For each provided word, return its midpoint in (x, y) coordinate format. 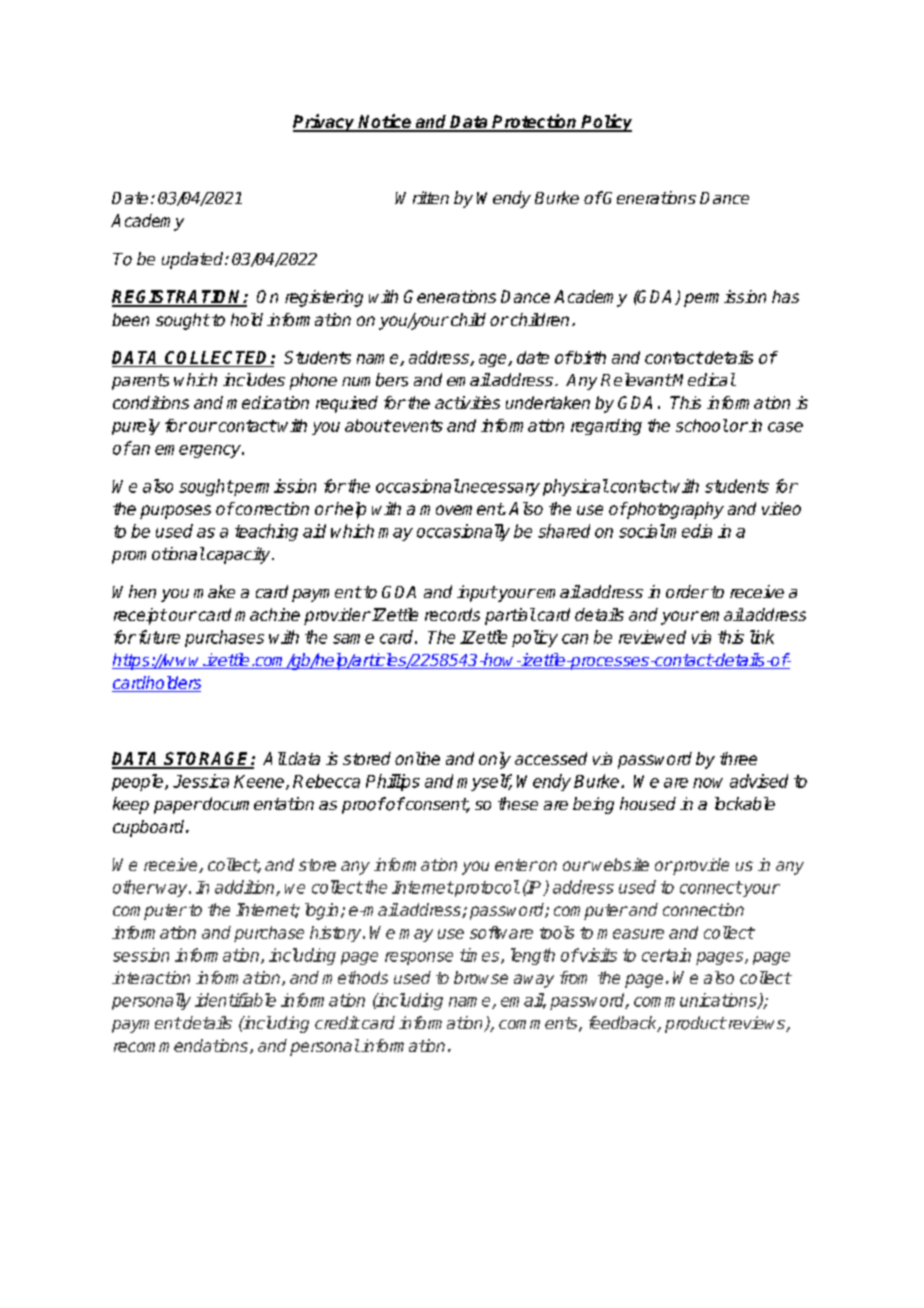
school (702, 425)
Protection (535, 122)
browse (481, 977)
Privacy (325, 123)
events (417, 426)
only (495, 760)
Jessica (201, 781)
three (738, 758)
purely (136, 427)
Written (422, 197)
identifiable (235, 1000)
